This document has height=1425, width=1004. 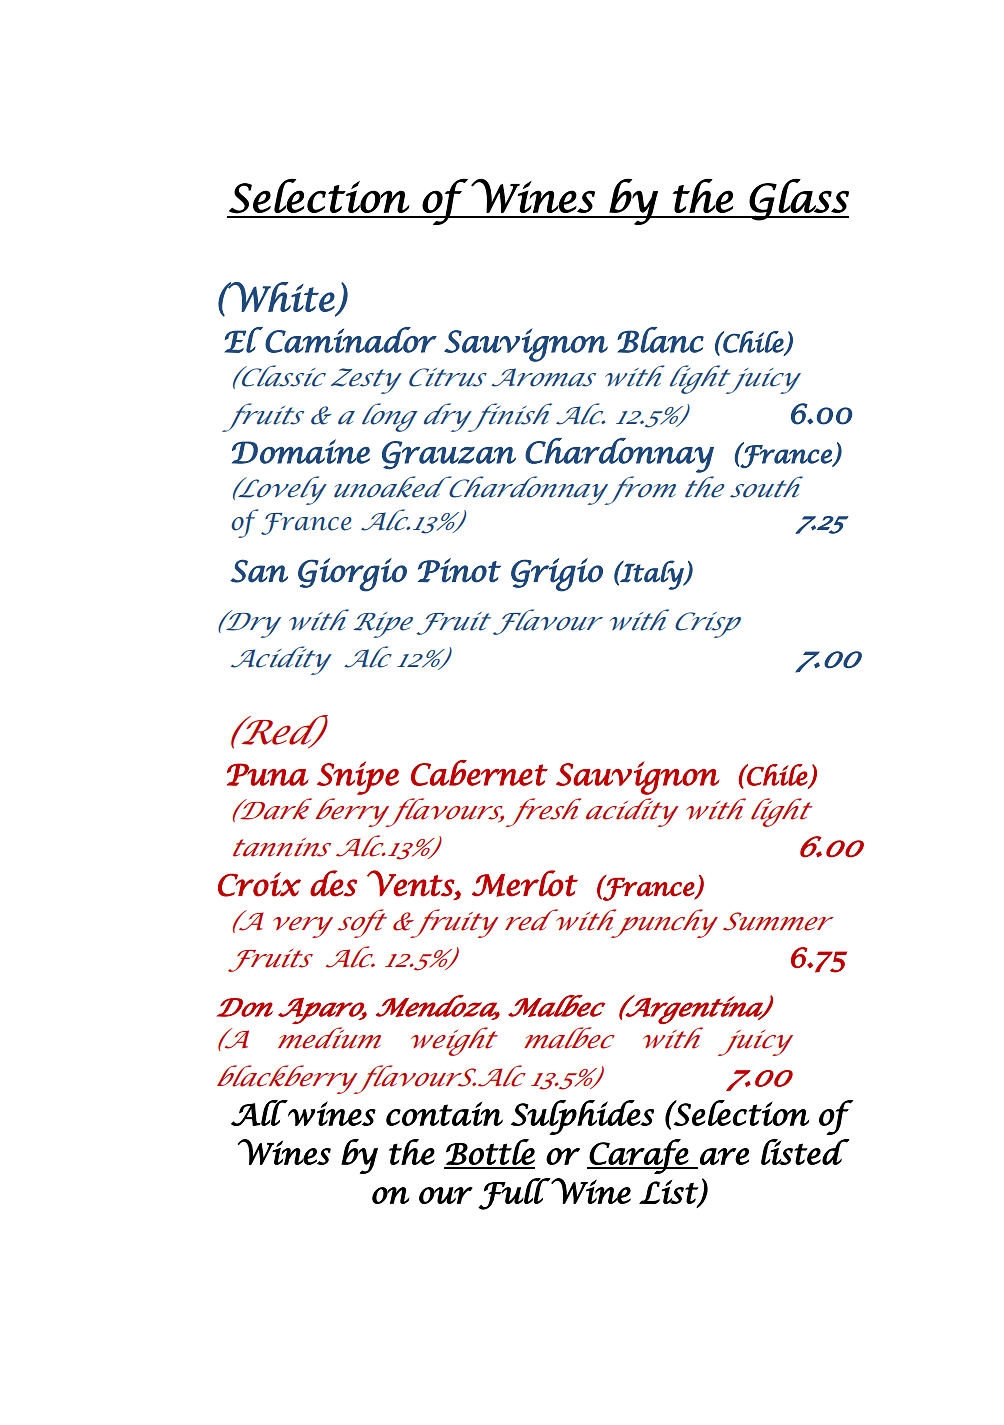 I want to click on are, so click(x=724, y=1156).
